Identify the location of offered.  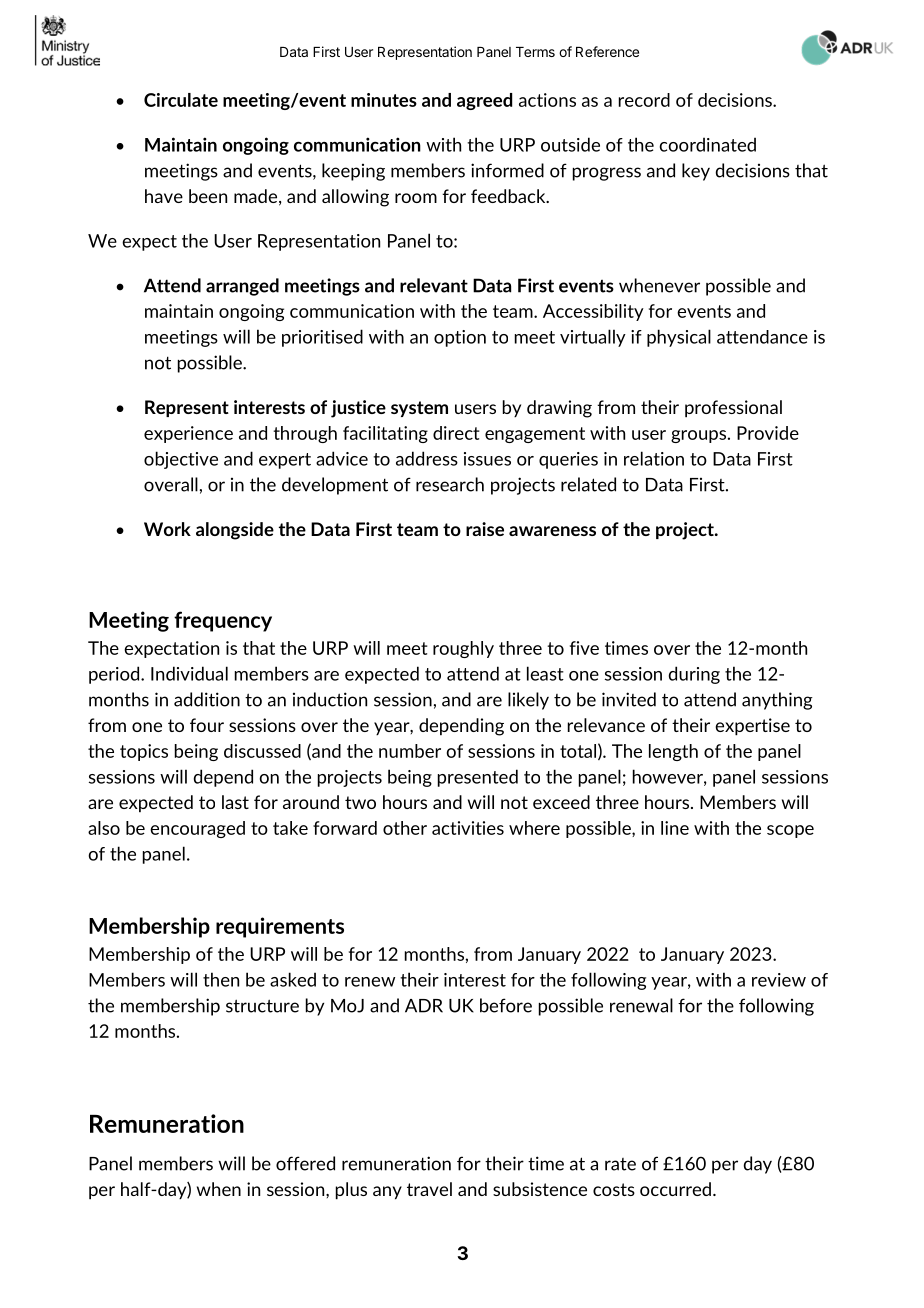
(305, 1163).
